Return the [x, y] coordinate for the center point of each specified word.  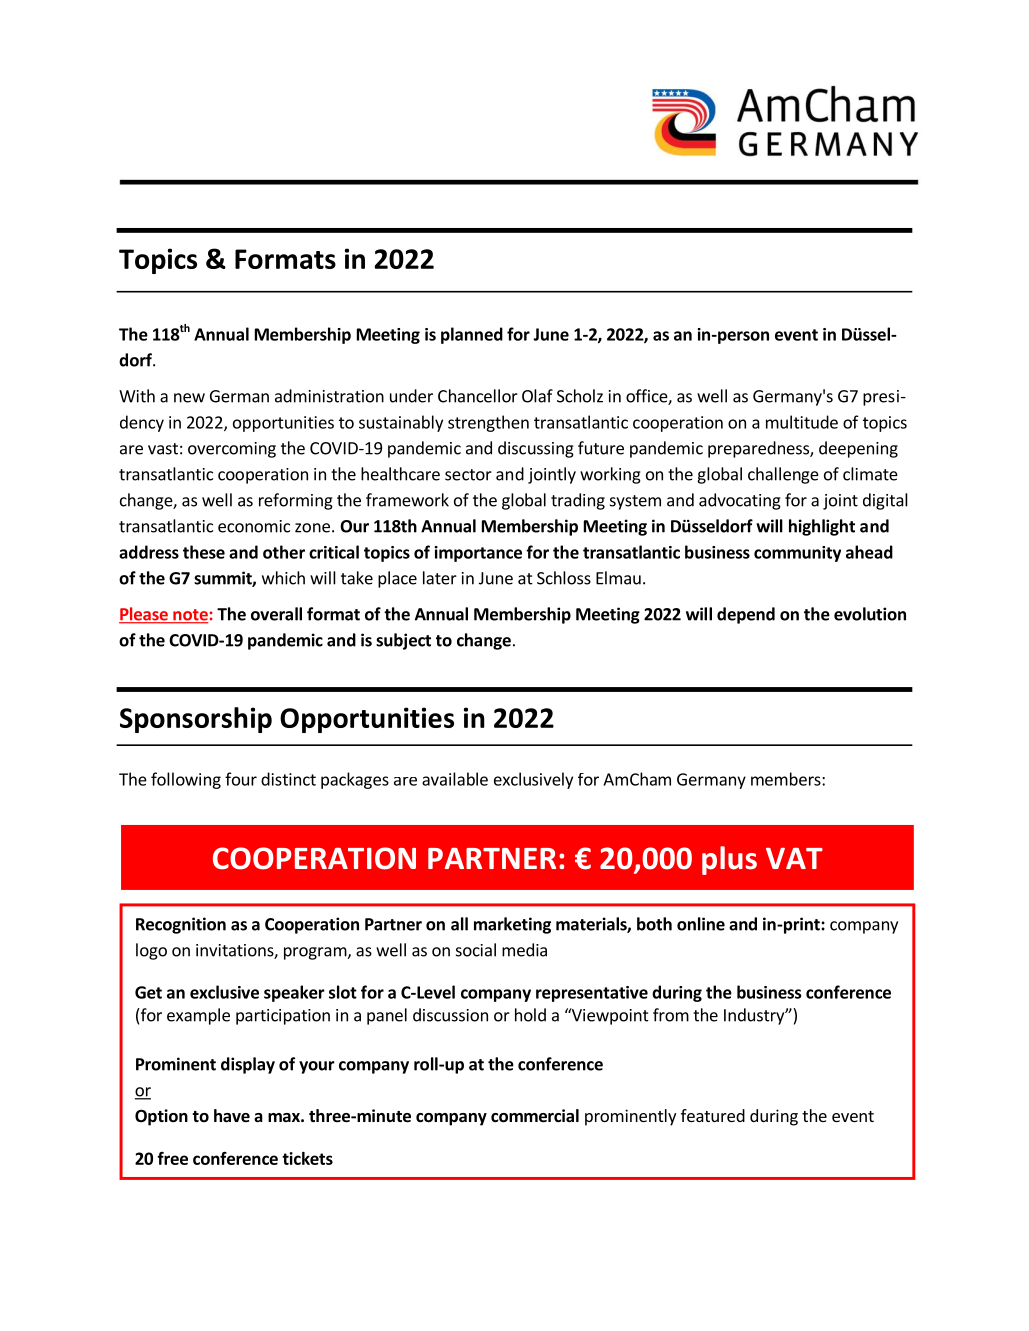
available [455, 779]
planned [472, 335]
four [241, 779]
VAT [794, 858]
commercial [535, 1116]
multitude [802, 422]
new [189, 398]
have [232, 1116]
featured [713, 1115]
